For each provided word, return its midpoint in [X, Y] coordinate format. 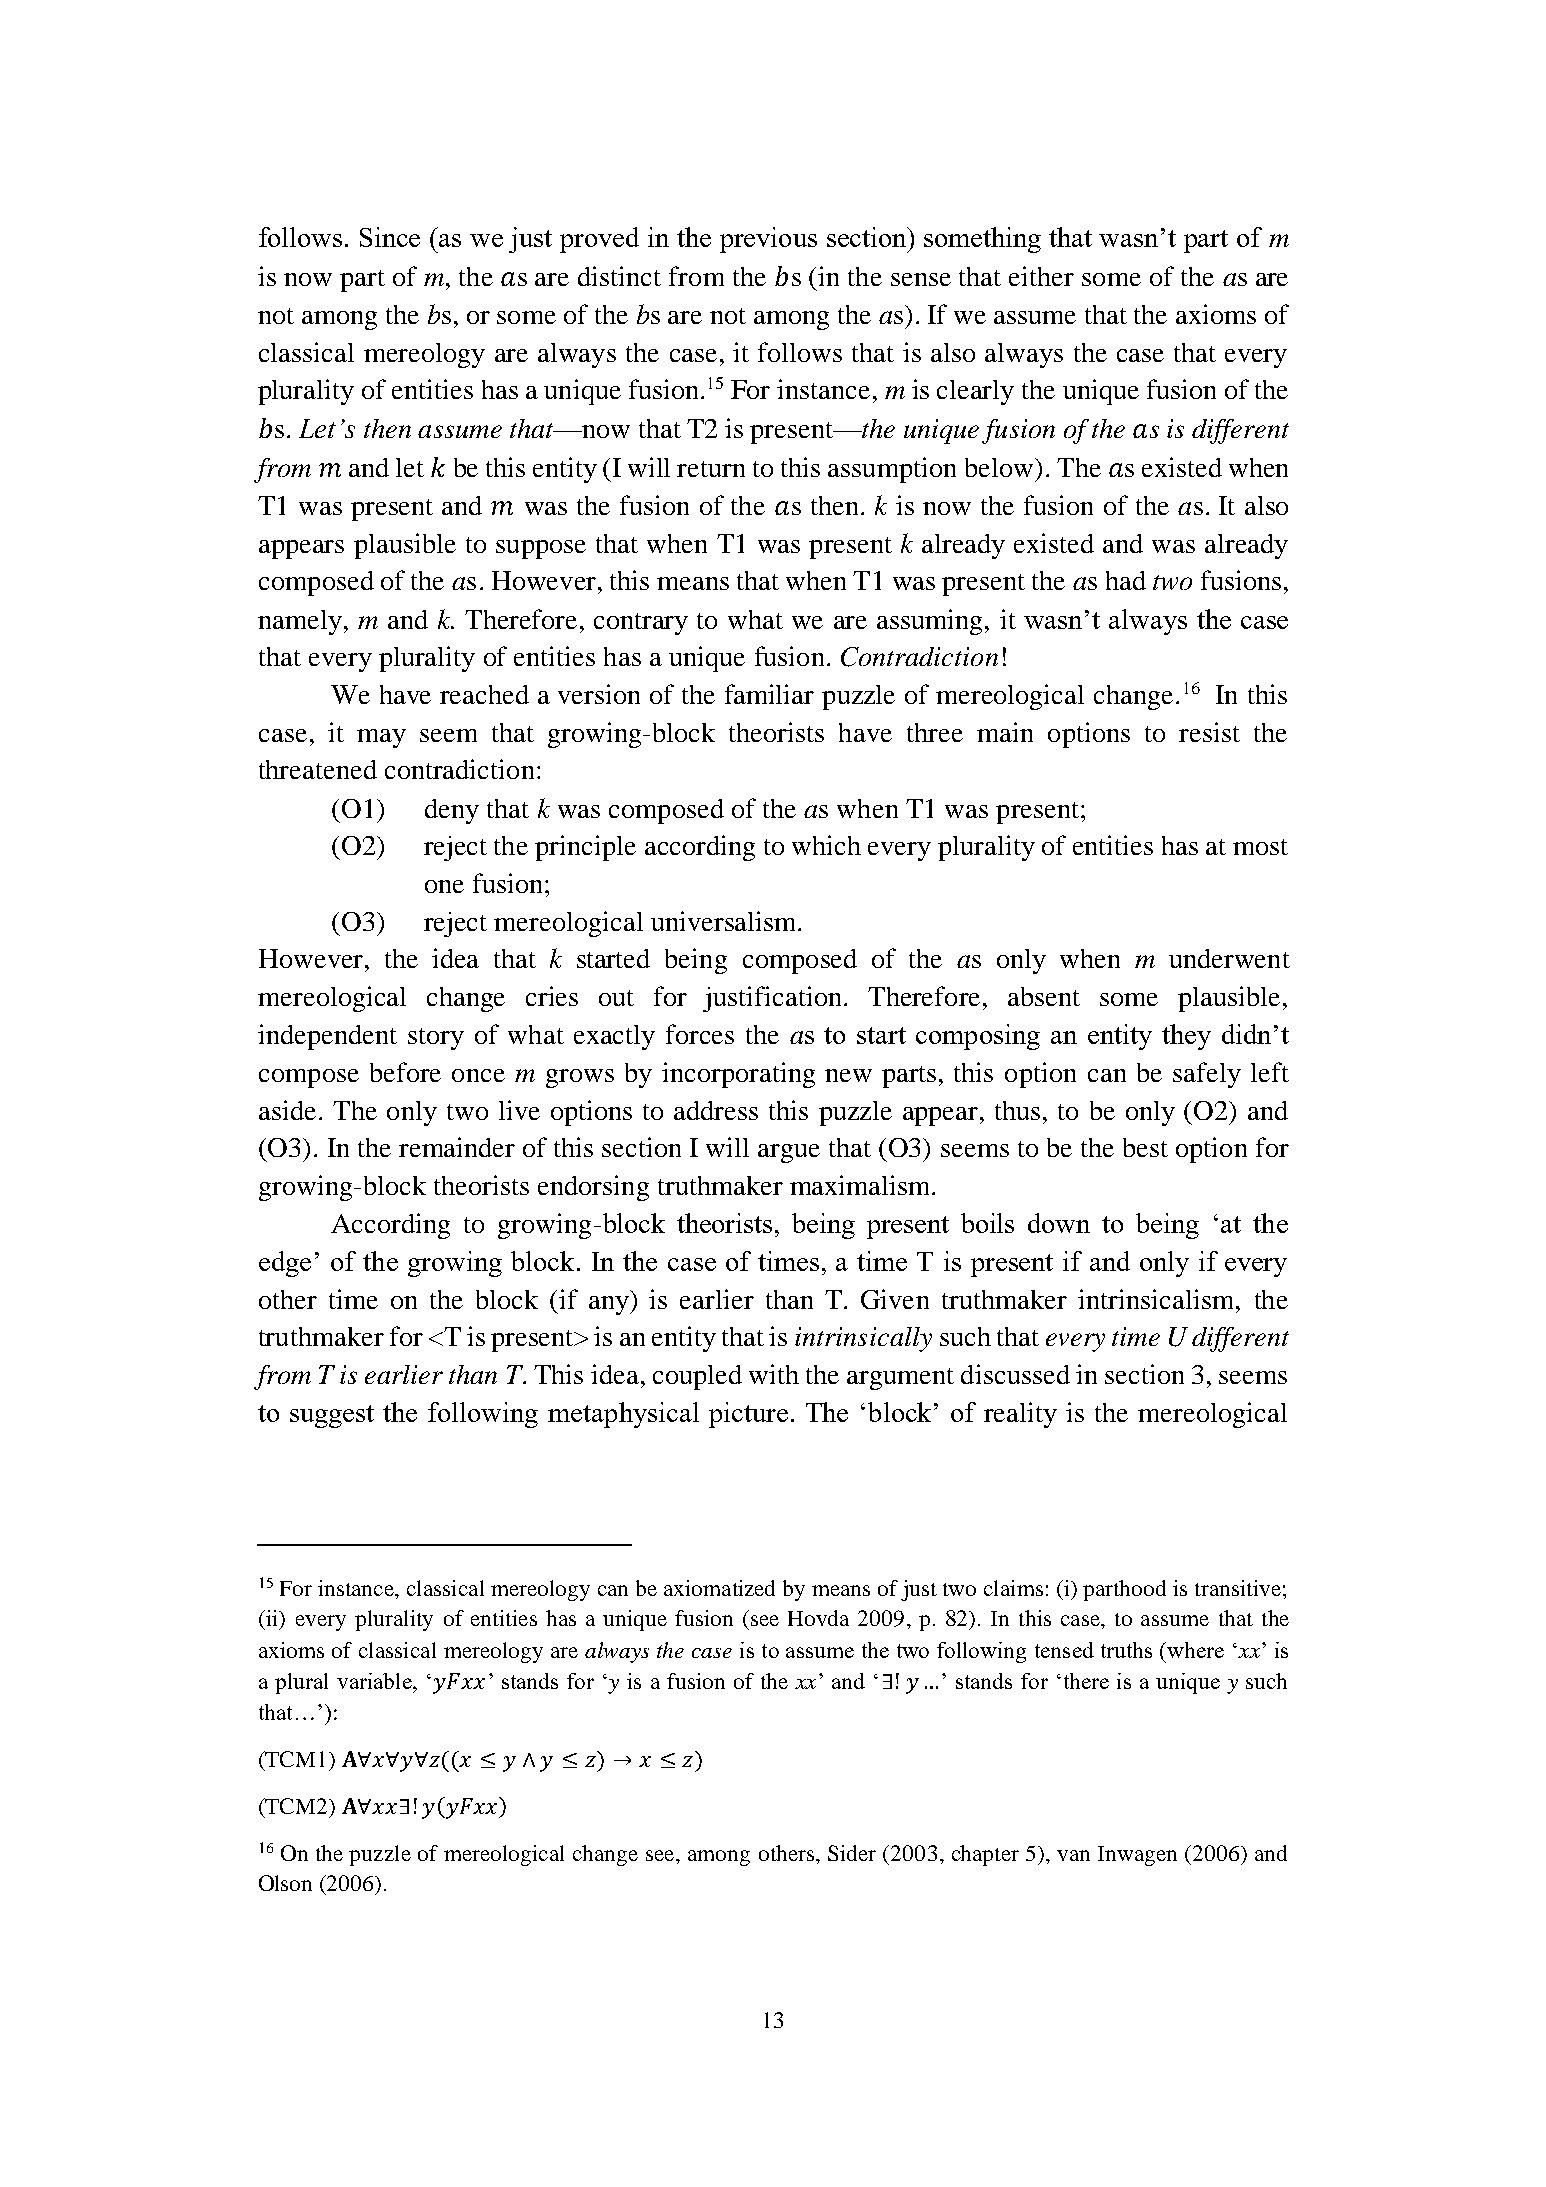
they [1186, 1037]
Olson [285, 1883]
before [405, 1072]
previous [768, 240]
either [1041, 276]
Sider [852, 1853]
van [1073, 1855]
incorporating [738, 1075]
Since [390, 237]
